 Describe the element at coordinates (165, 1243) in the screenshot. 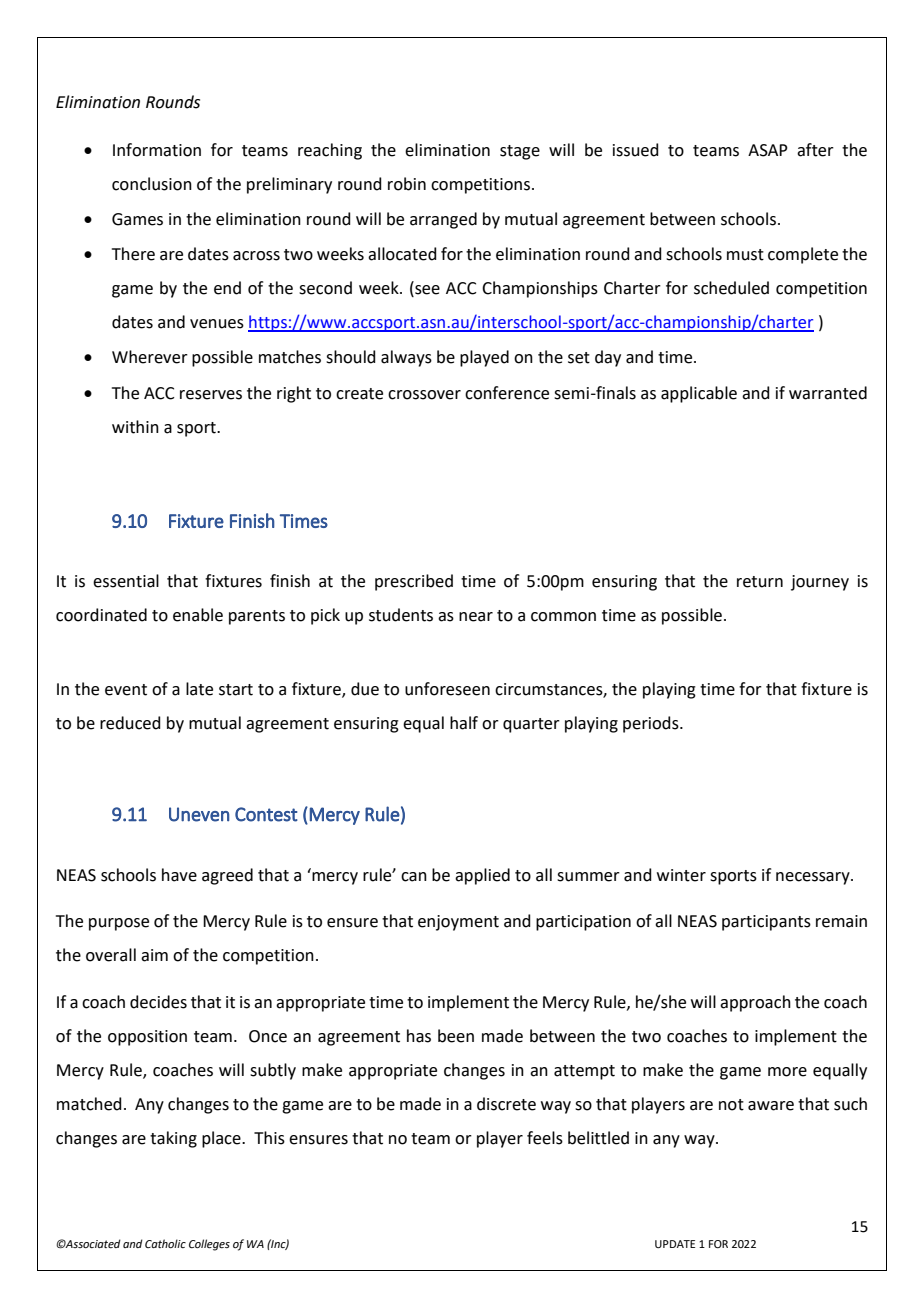

I see `Catholic` at that location.
